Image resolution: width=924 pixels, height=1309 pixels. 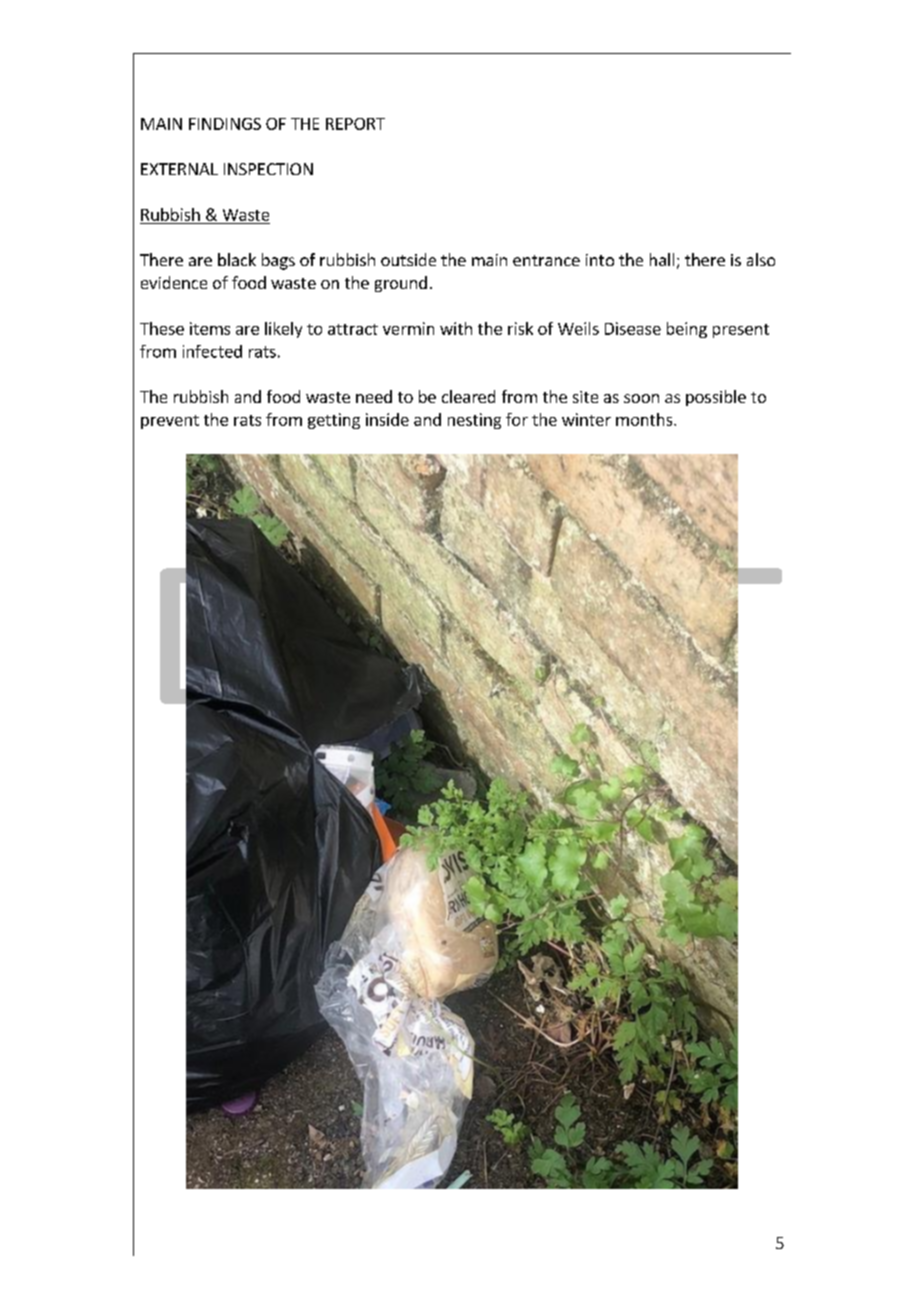 I want to click on being, so click(x=687, y=330).
